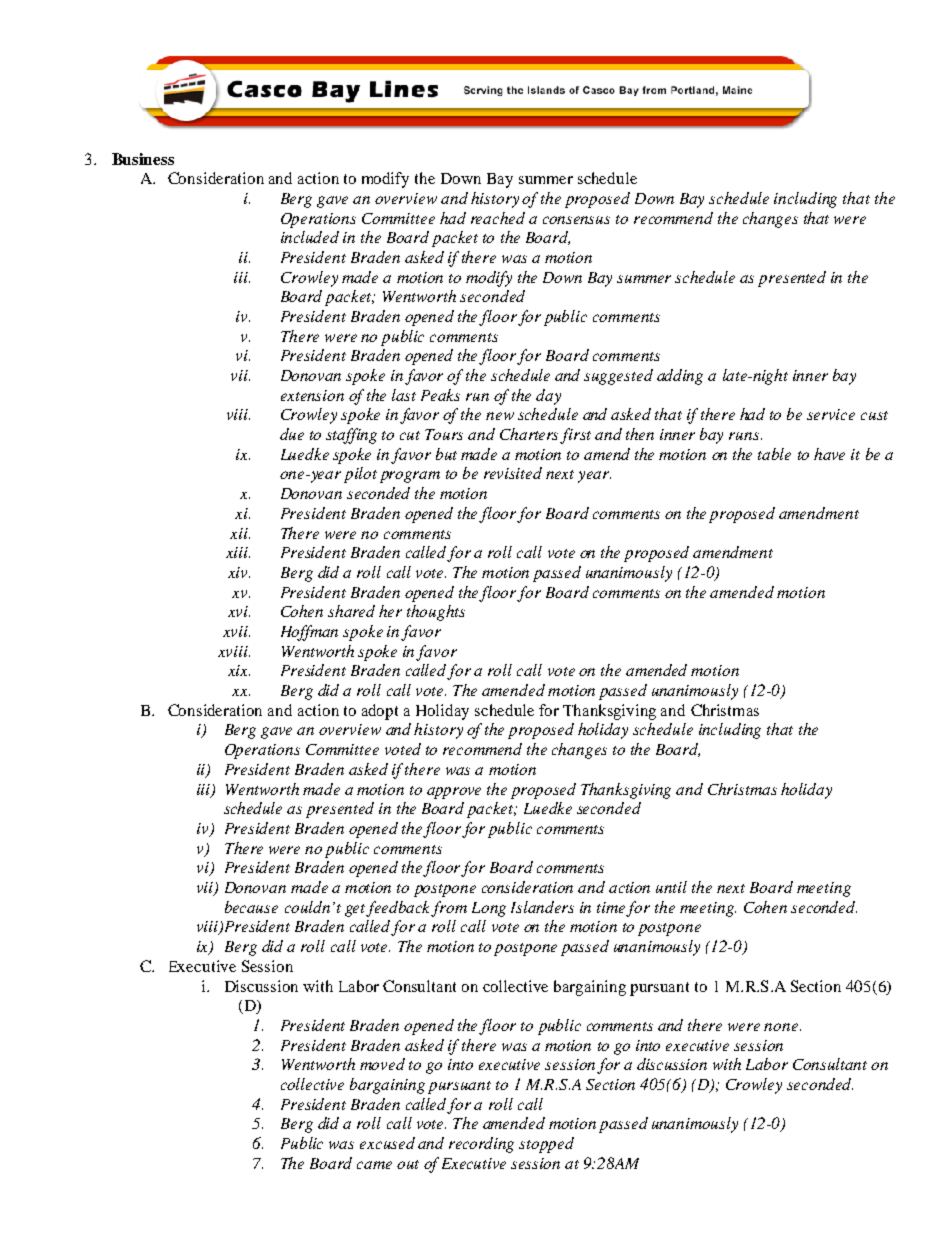  Describe the element at coordinates (143, 159) in the page. I see `Business` at that location.
